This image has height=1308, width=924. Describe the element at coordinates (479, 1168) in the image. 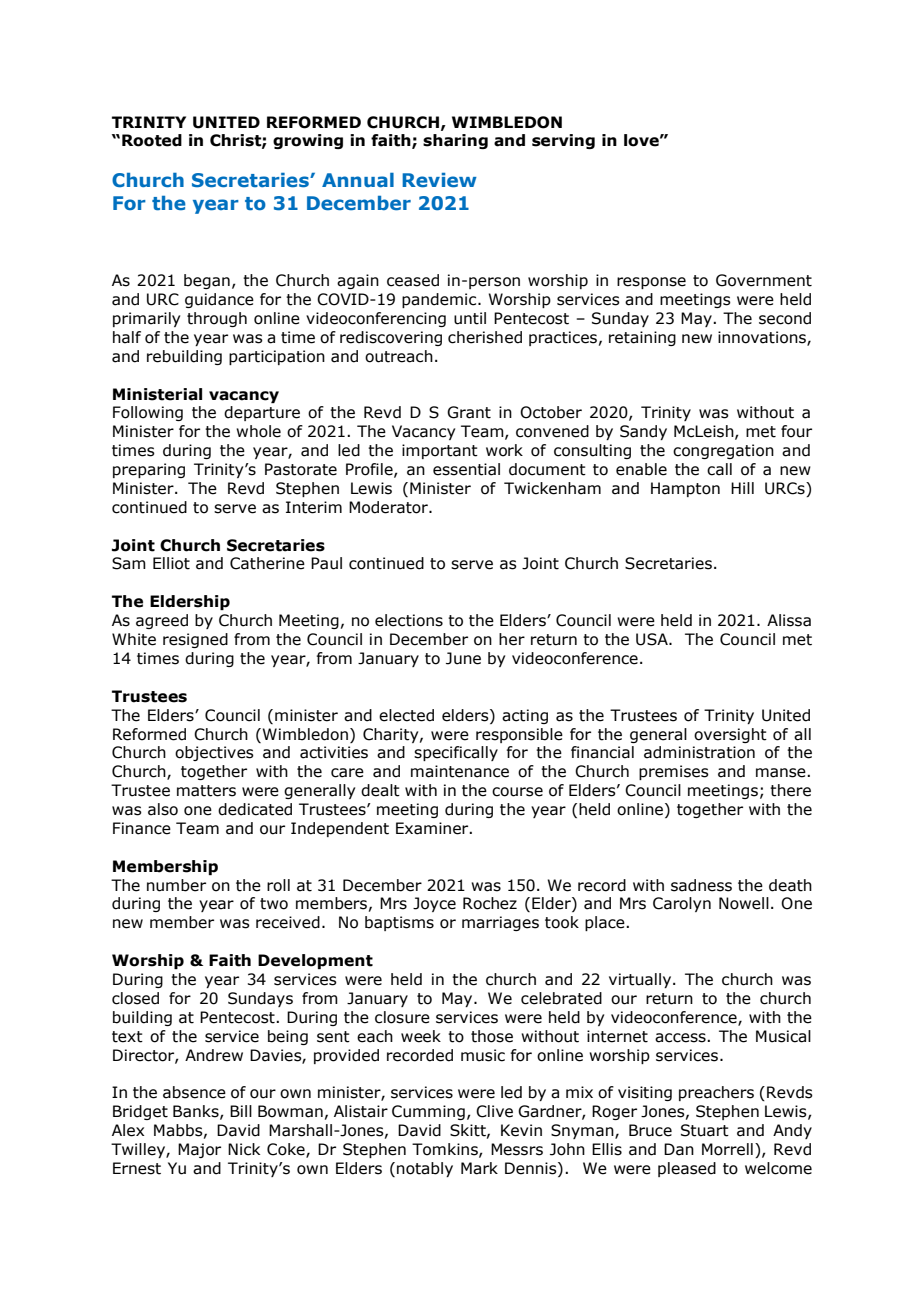

I see `Mark` at that location.
